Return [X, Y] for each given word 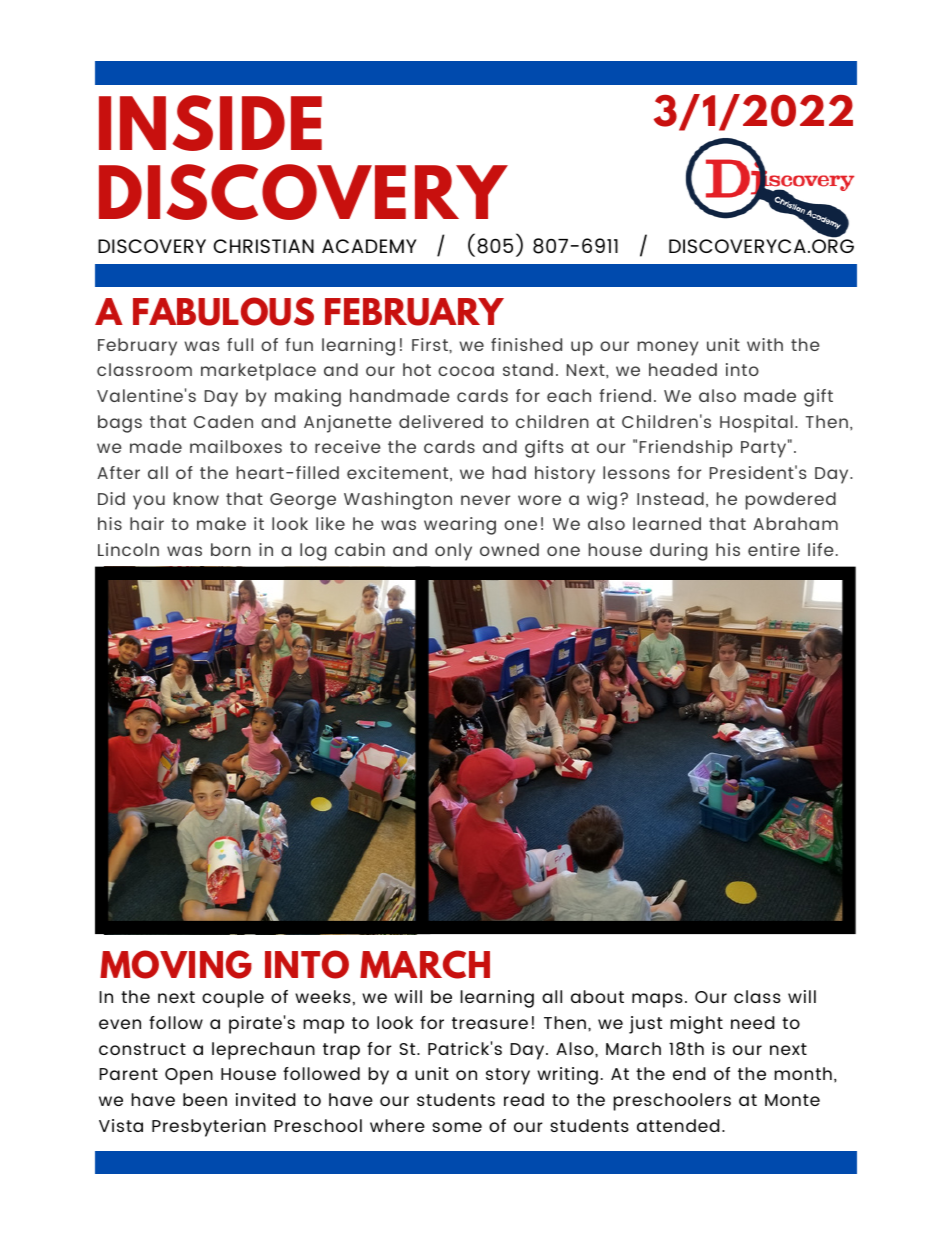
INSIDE [210, 123]
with [765, 344]
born [231, 549]
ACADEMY [369, 246]
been [205, 1099]
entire [774, 549]
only [453, 552]
